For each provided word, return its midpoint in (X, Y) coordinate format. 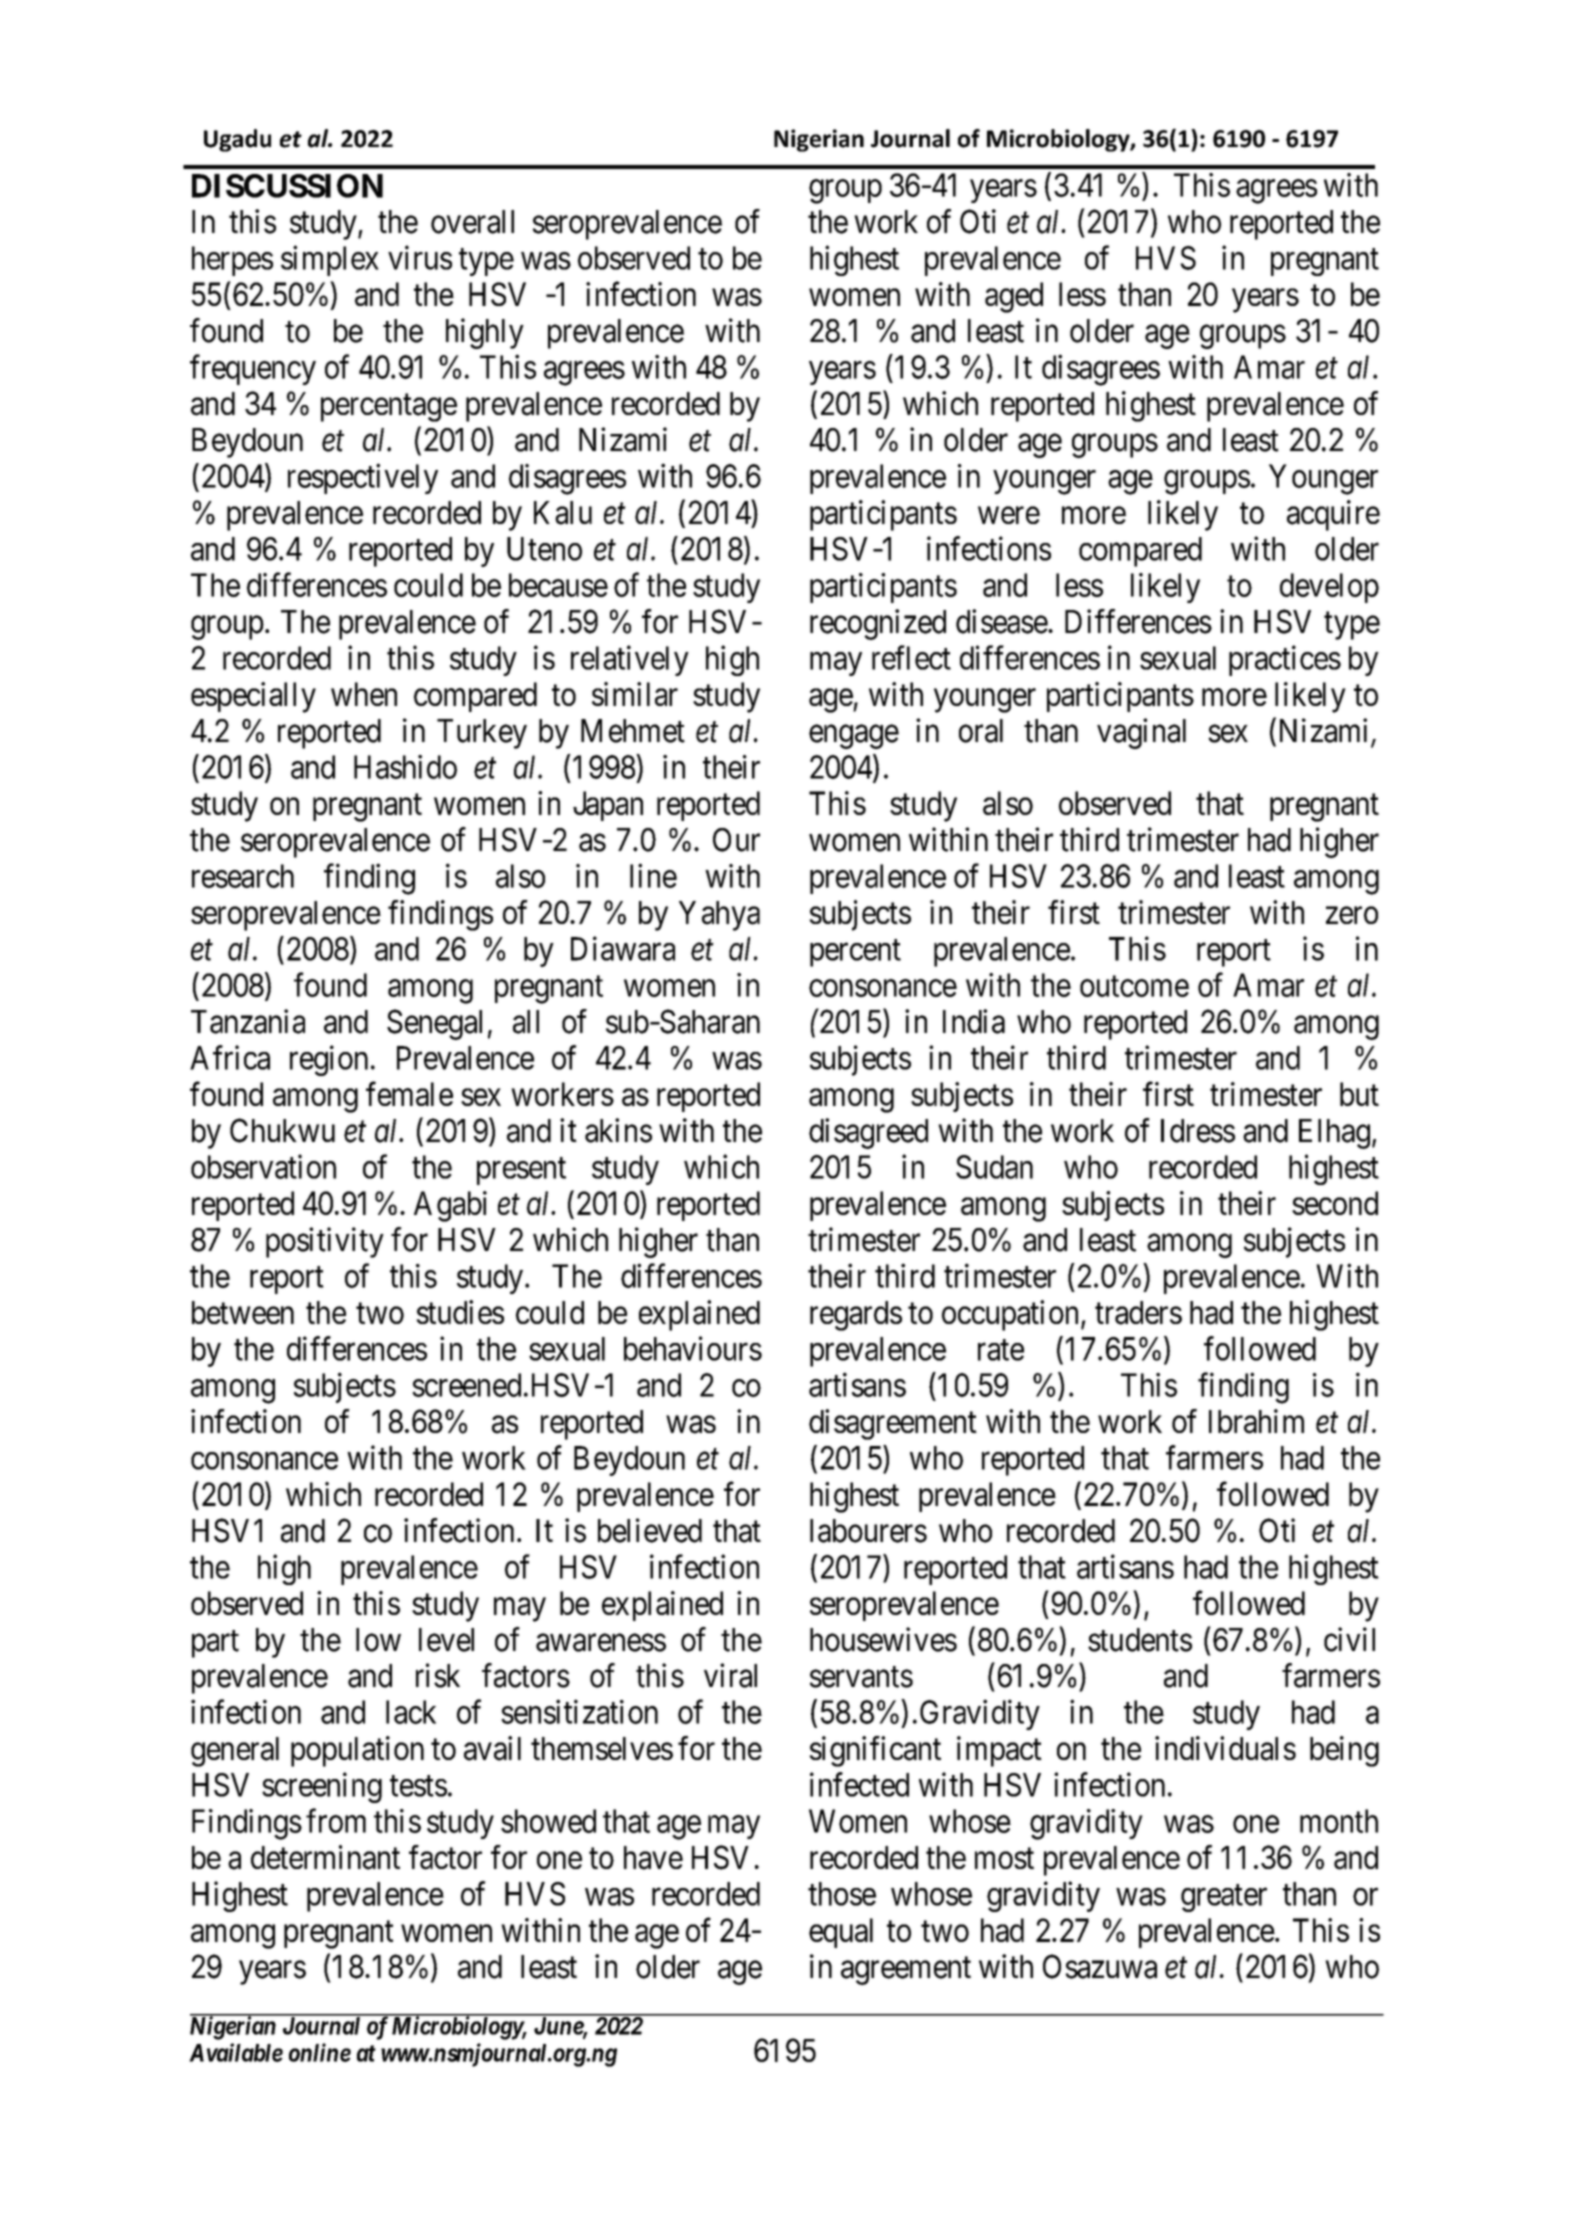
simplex (330, 260)
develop (1329, 588)
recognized (878, 624)
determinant (325, 1857)
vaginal (1141, 733)
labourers (868, 1531)
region (329, 1060)
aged (1014, 297)
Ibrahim (1256, 1421)
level (446, 1640)
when (364, 694)
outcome (1134, 986)
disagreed (868, 1133)
